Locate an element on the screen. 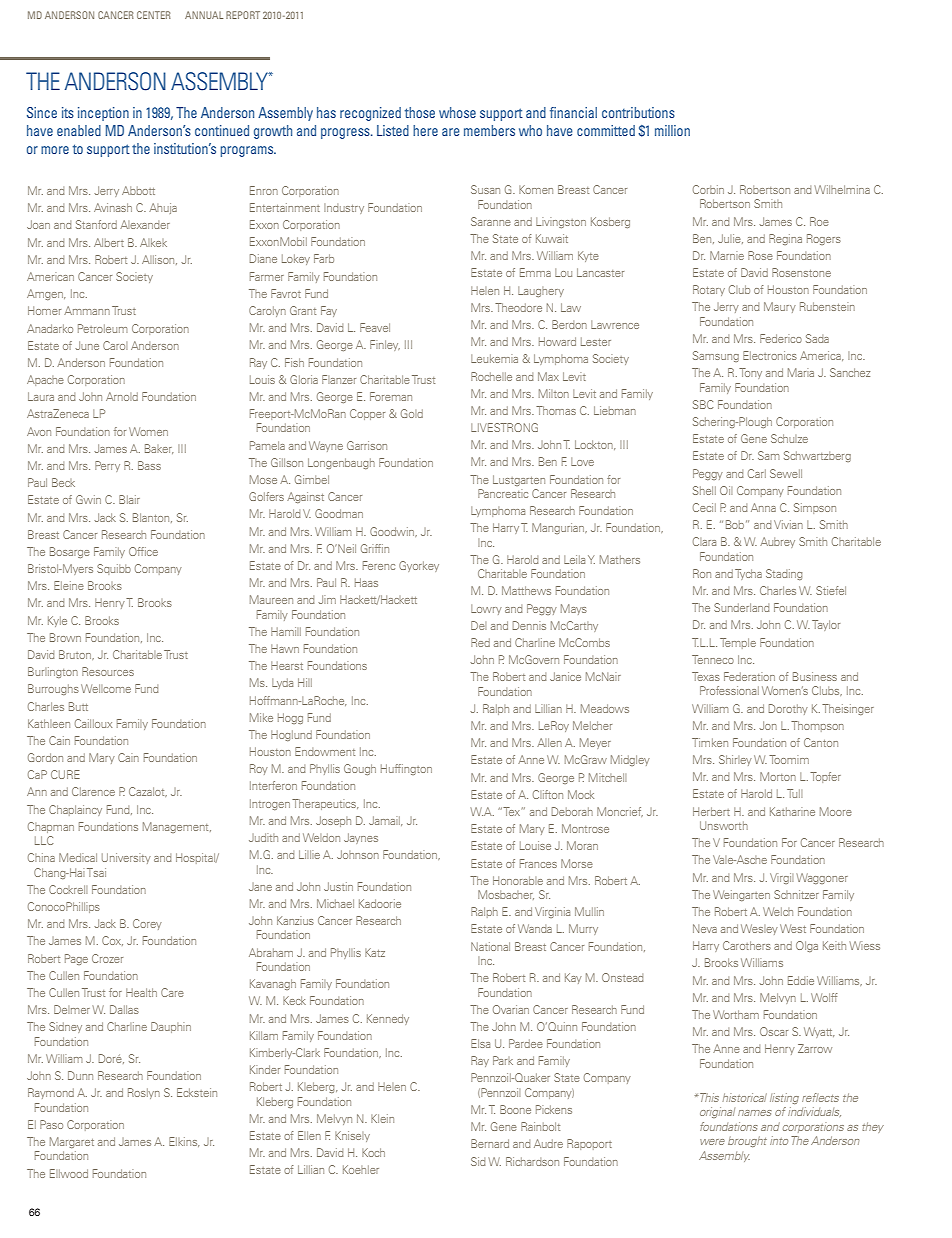  million is located at coordinates (672, 130).
